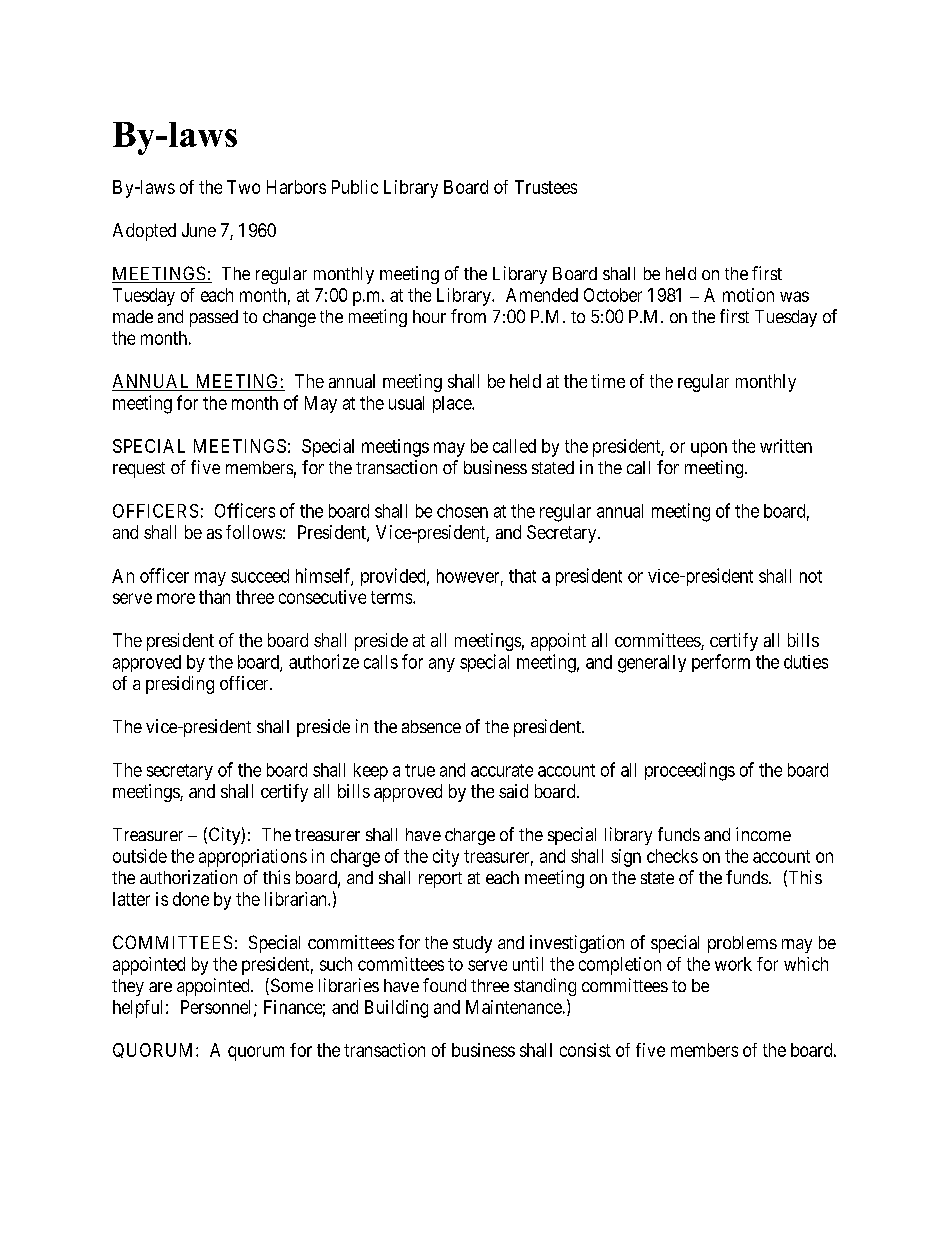 Image resolution: width=952 pixels, height=1233 pixels. Describe the element at coordinates (733, 964) in the screenshot. I see `work` at that location.
